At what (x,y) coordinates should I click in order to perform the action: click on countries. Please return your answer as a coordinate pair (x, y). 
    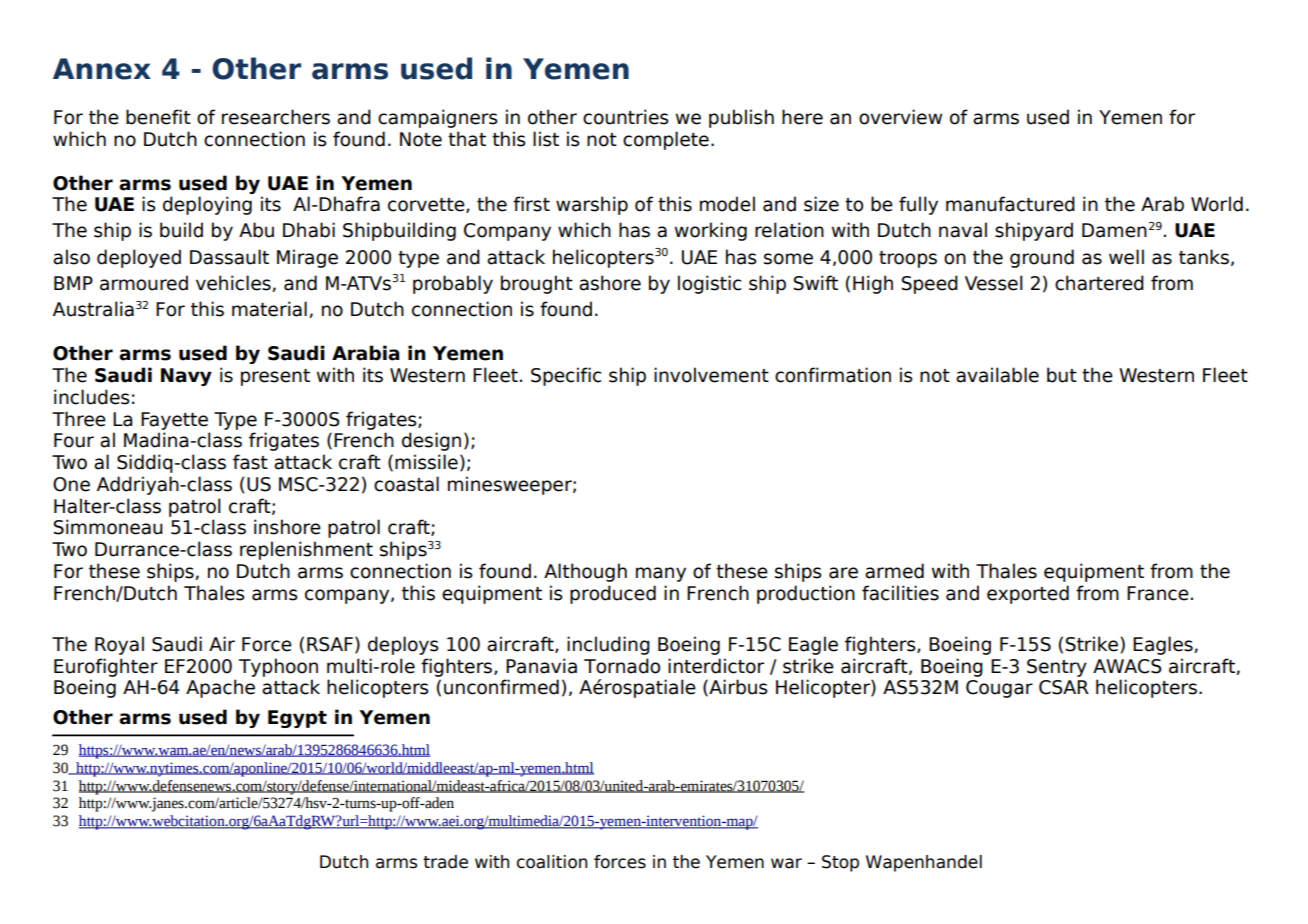
    Looking at the image, I should click on (626, 117).
